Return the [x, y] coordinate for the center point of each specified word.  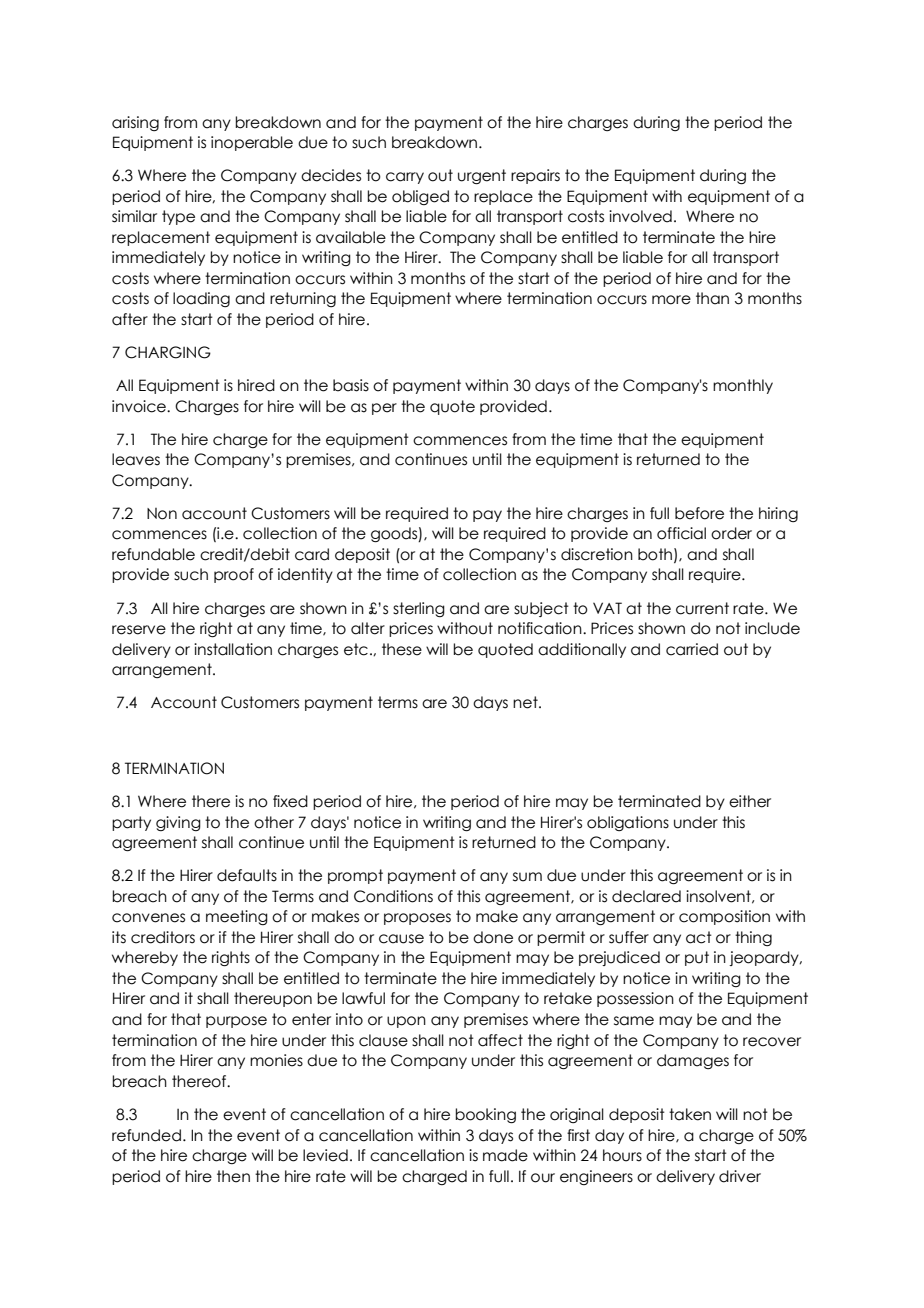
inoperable [252, 143]
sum [527, 877]
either [750, 801]
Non [162, 514]
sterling [419, 609]
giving [178, 823]
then [233, 1176]
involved [640, 216]
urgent [482, 176]
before [699, 513]
